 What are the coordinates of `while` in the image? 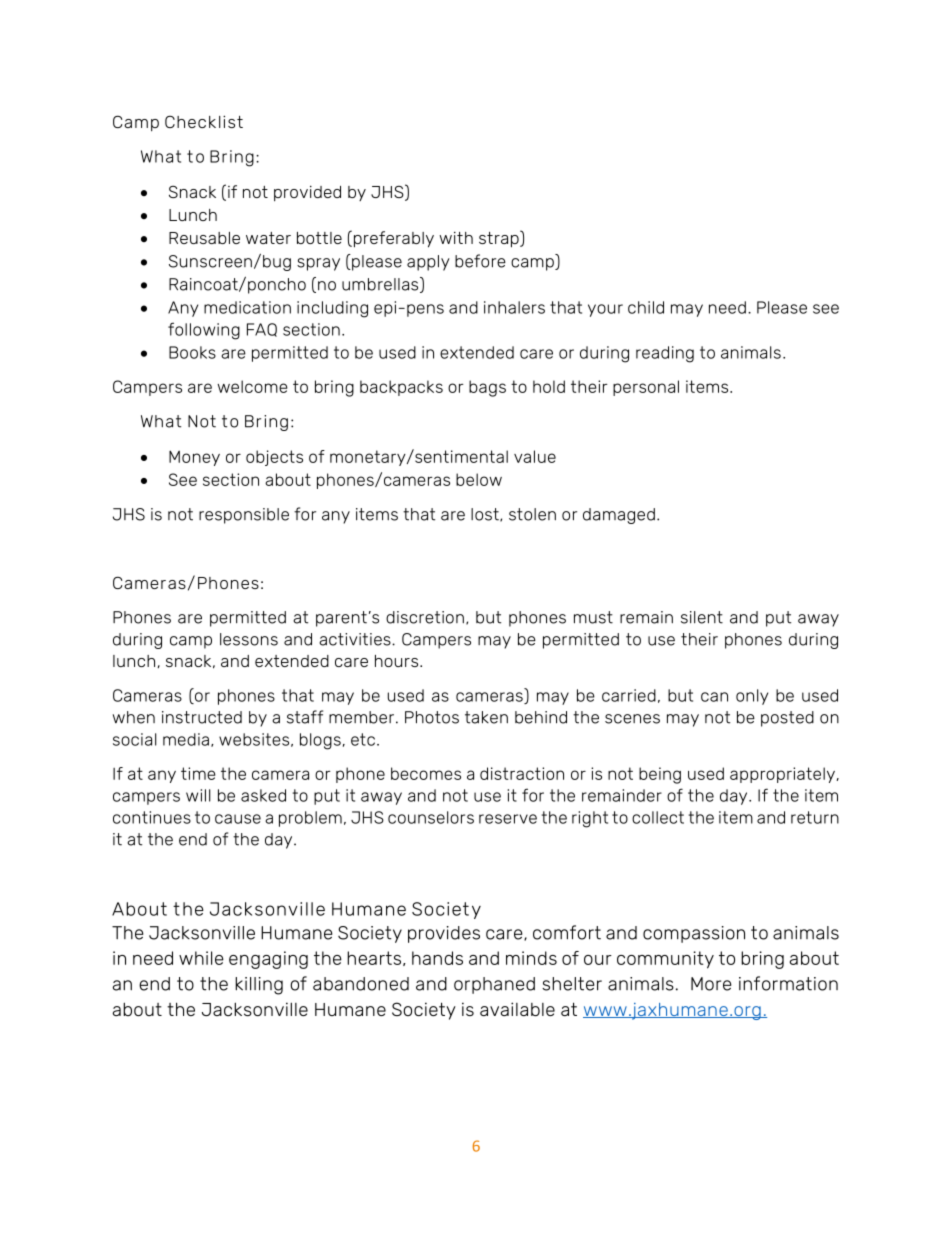 It's located at (201, 958).
